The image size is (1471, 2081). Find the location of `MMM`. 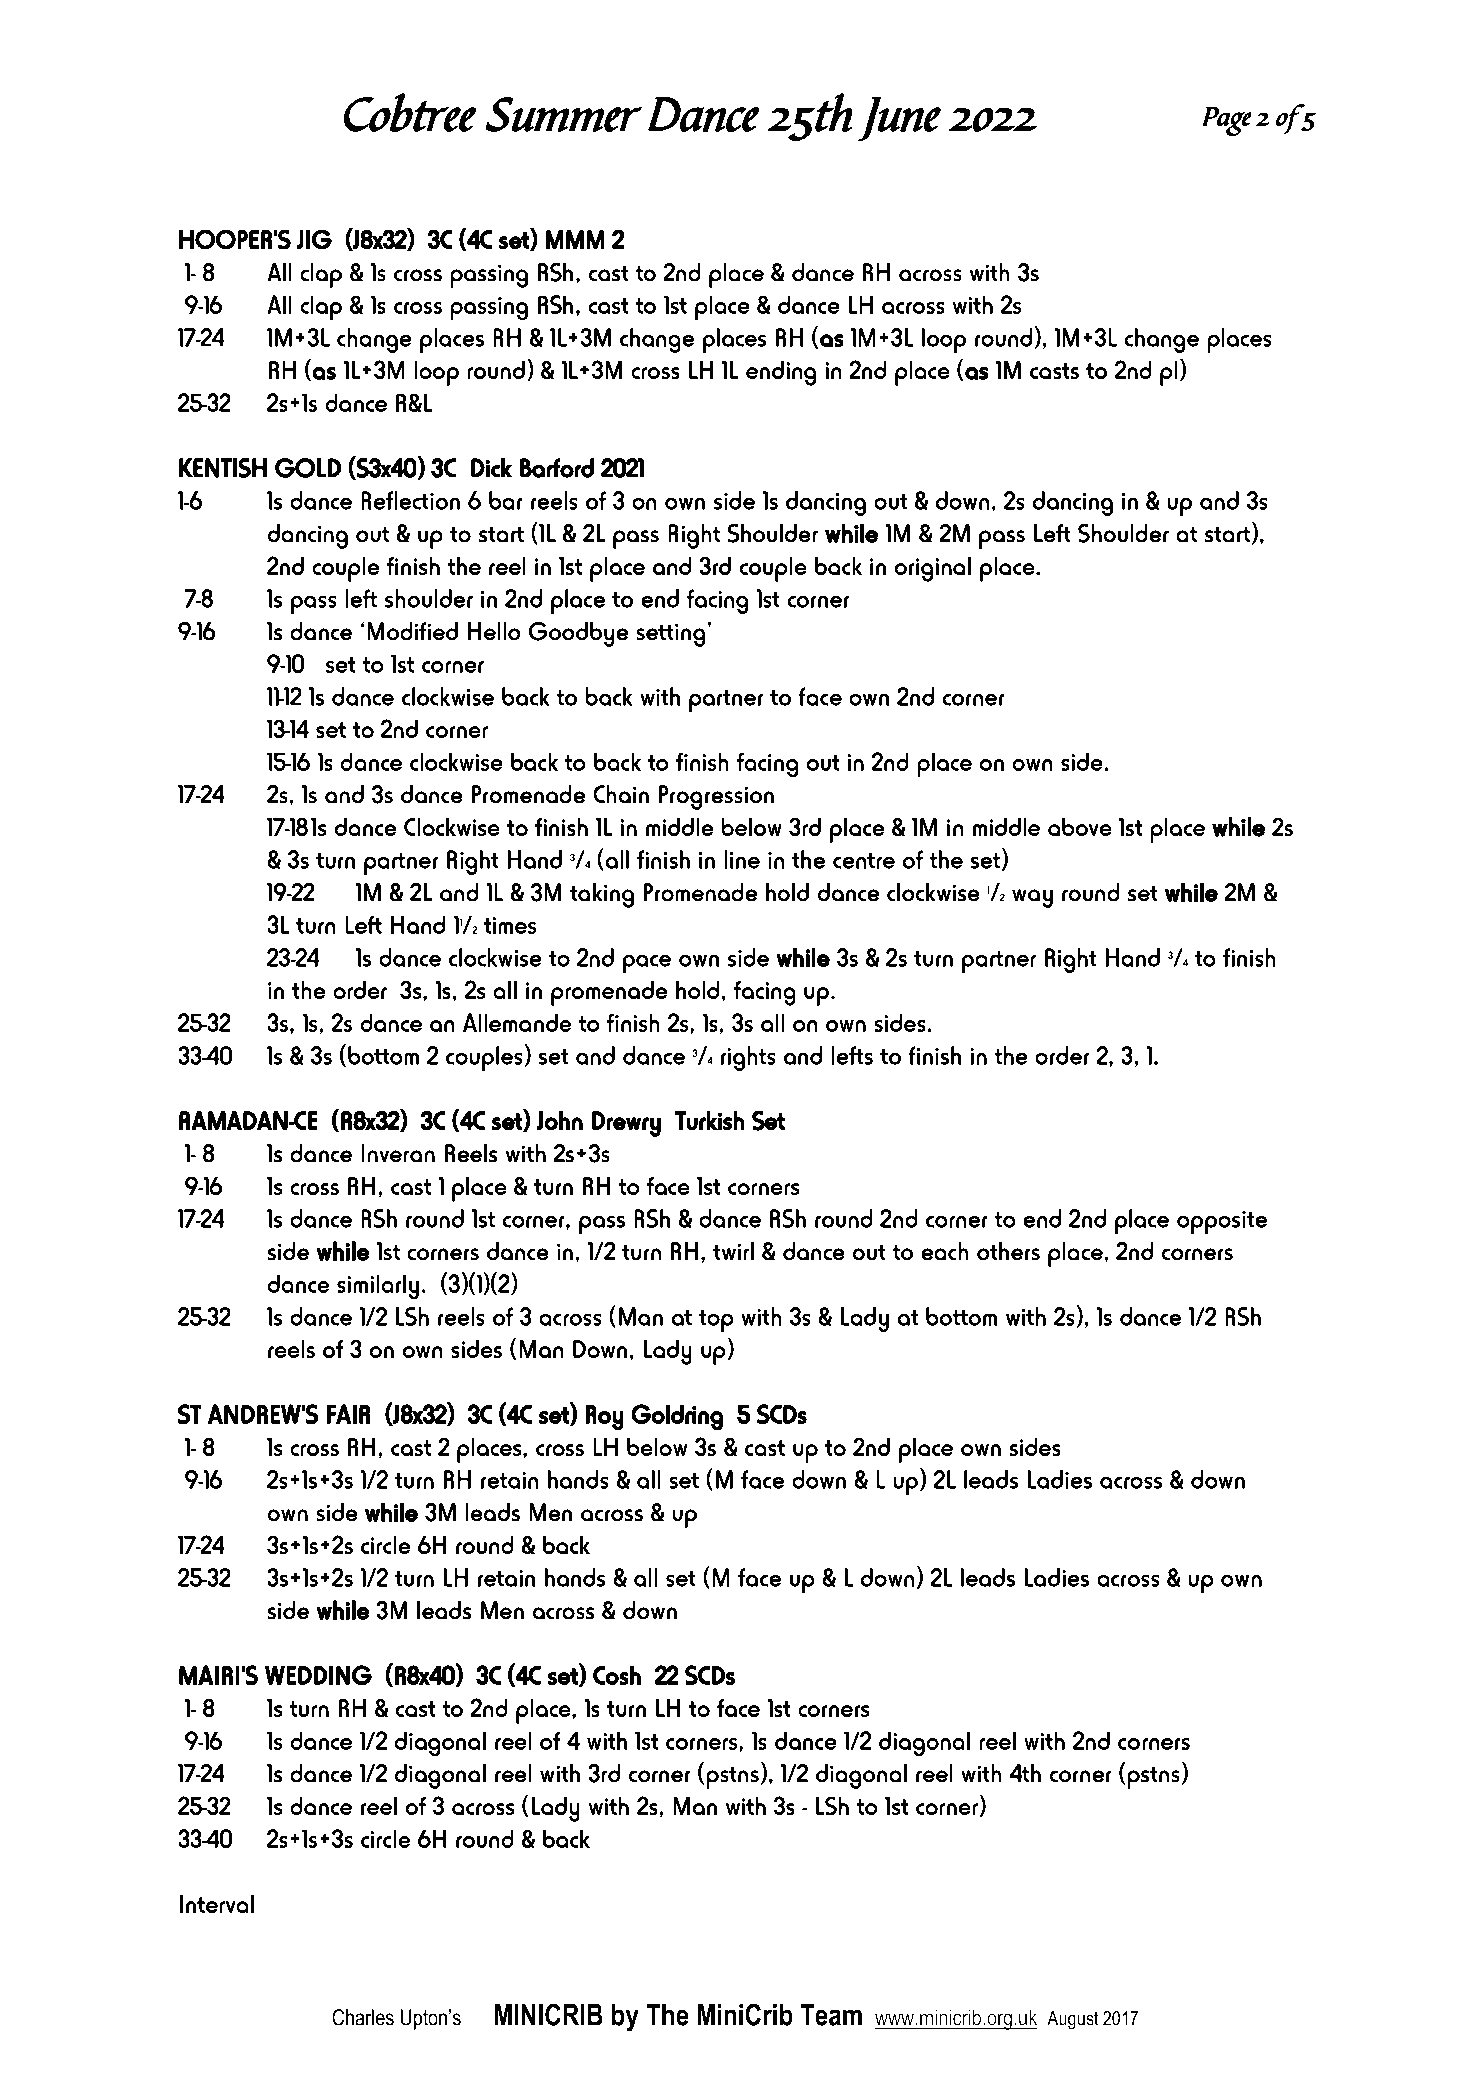

MMM is located at coordinates (575, 239).
